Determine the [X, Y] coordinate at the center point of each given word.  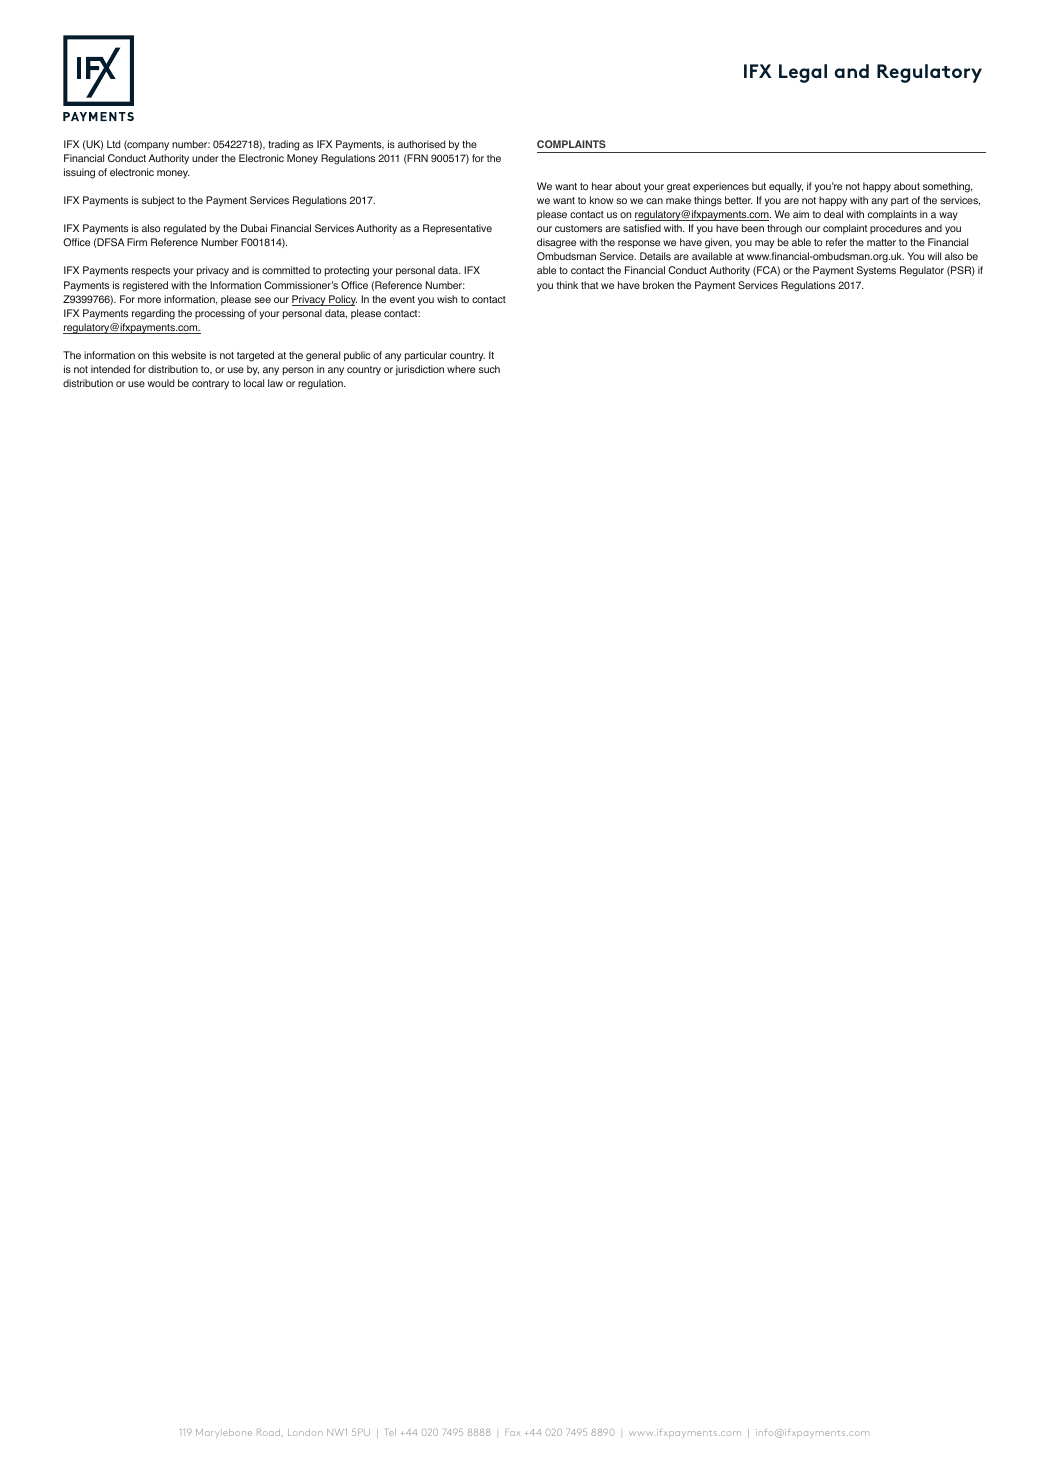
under [205, 158]
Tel [391, 1432]
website [188, 355]
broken [658, 285]
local [254, 383]
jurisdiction [419, 370]
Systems [876, 271]
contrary [210, 385]
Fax [512, 1432]
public [357, 356]
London [305, 1432]
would [161, 383]
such [489, 369]
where [461, 369]
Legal [803, 73]
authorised [421, 144]
